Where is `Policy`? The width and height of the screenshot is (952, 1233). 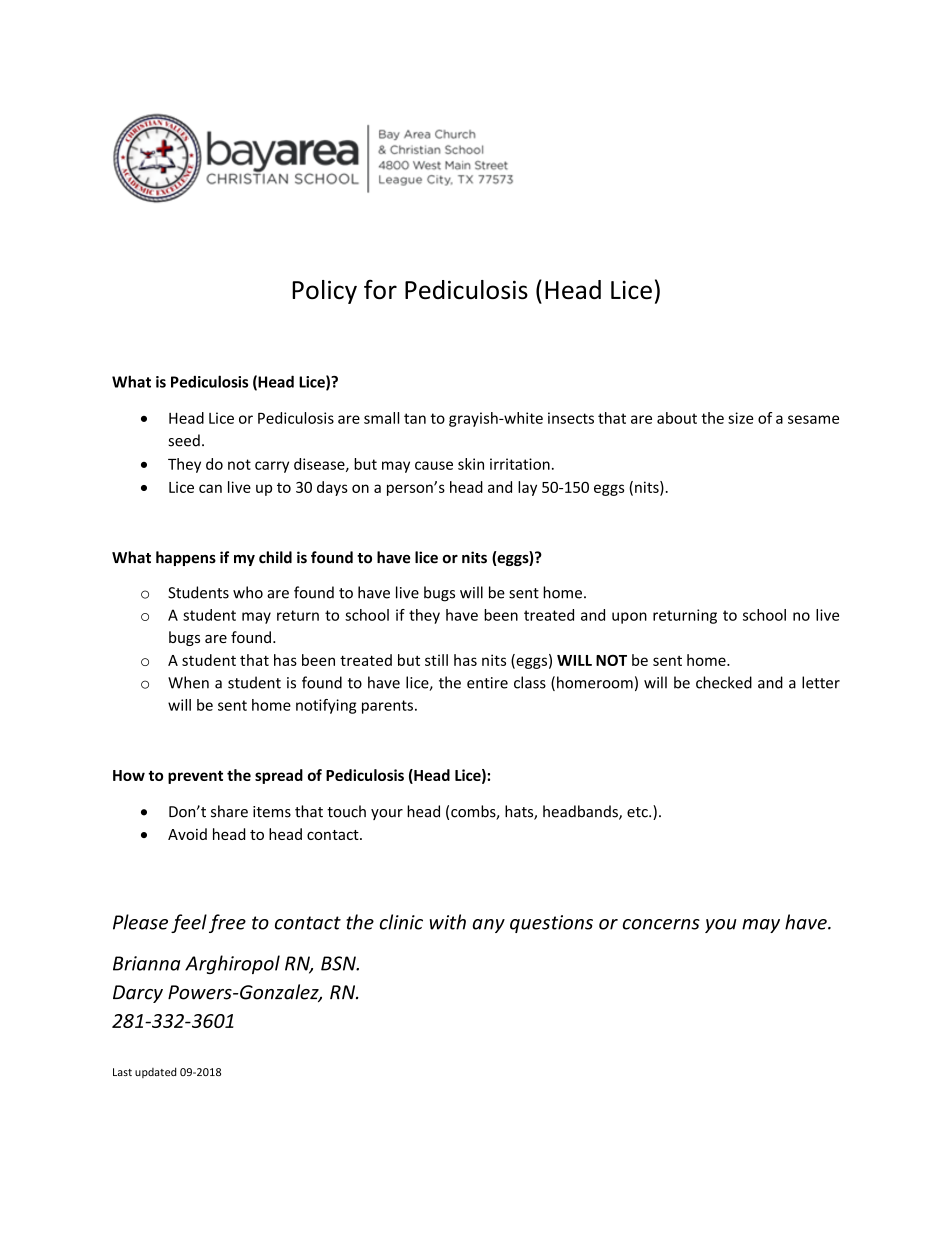
Policy is located at coordinates (324, 292).
